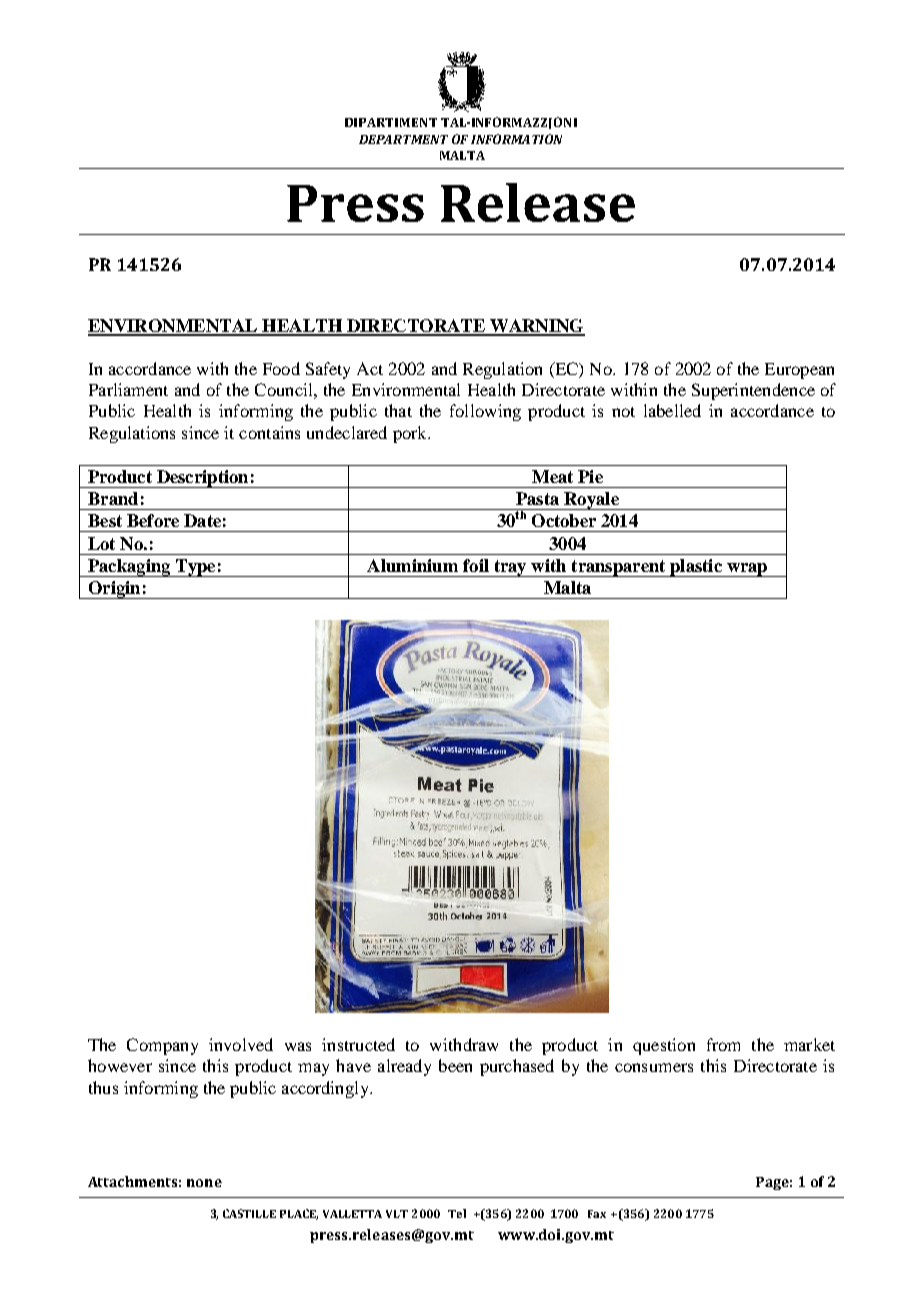  What do you see at coordinates (799, 371) in the page?
I see `European` at bounding box center [799, 371].
